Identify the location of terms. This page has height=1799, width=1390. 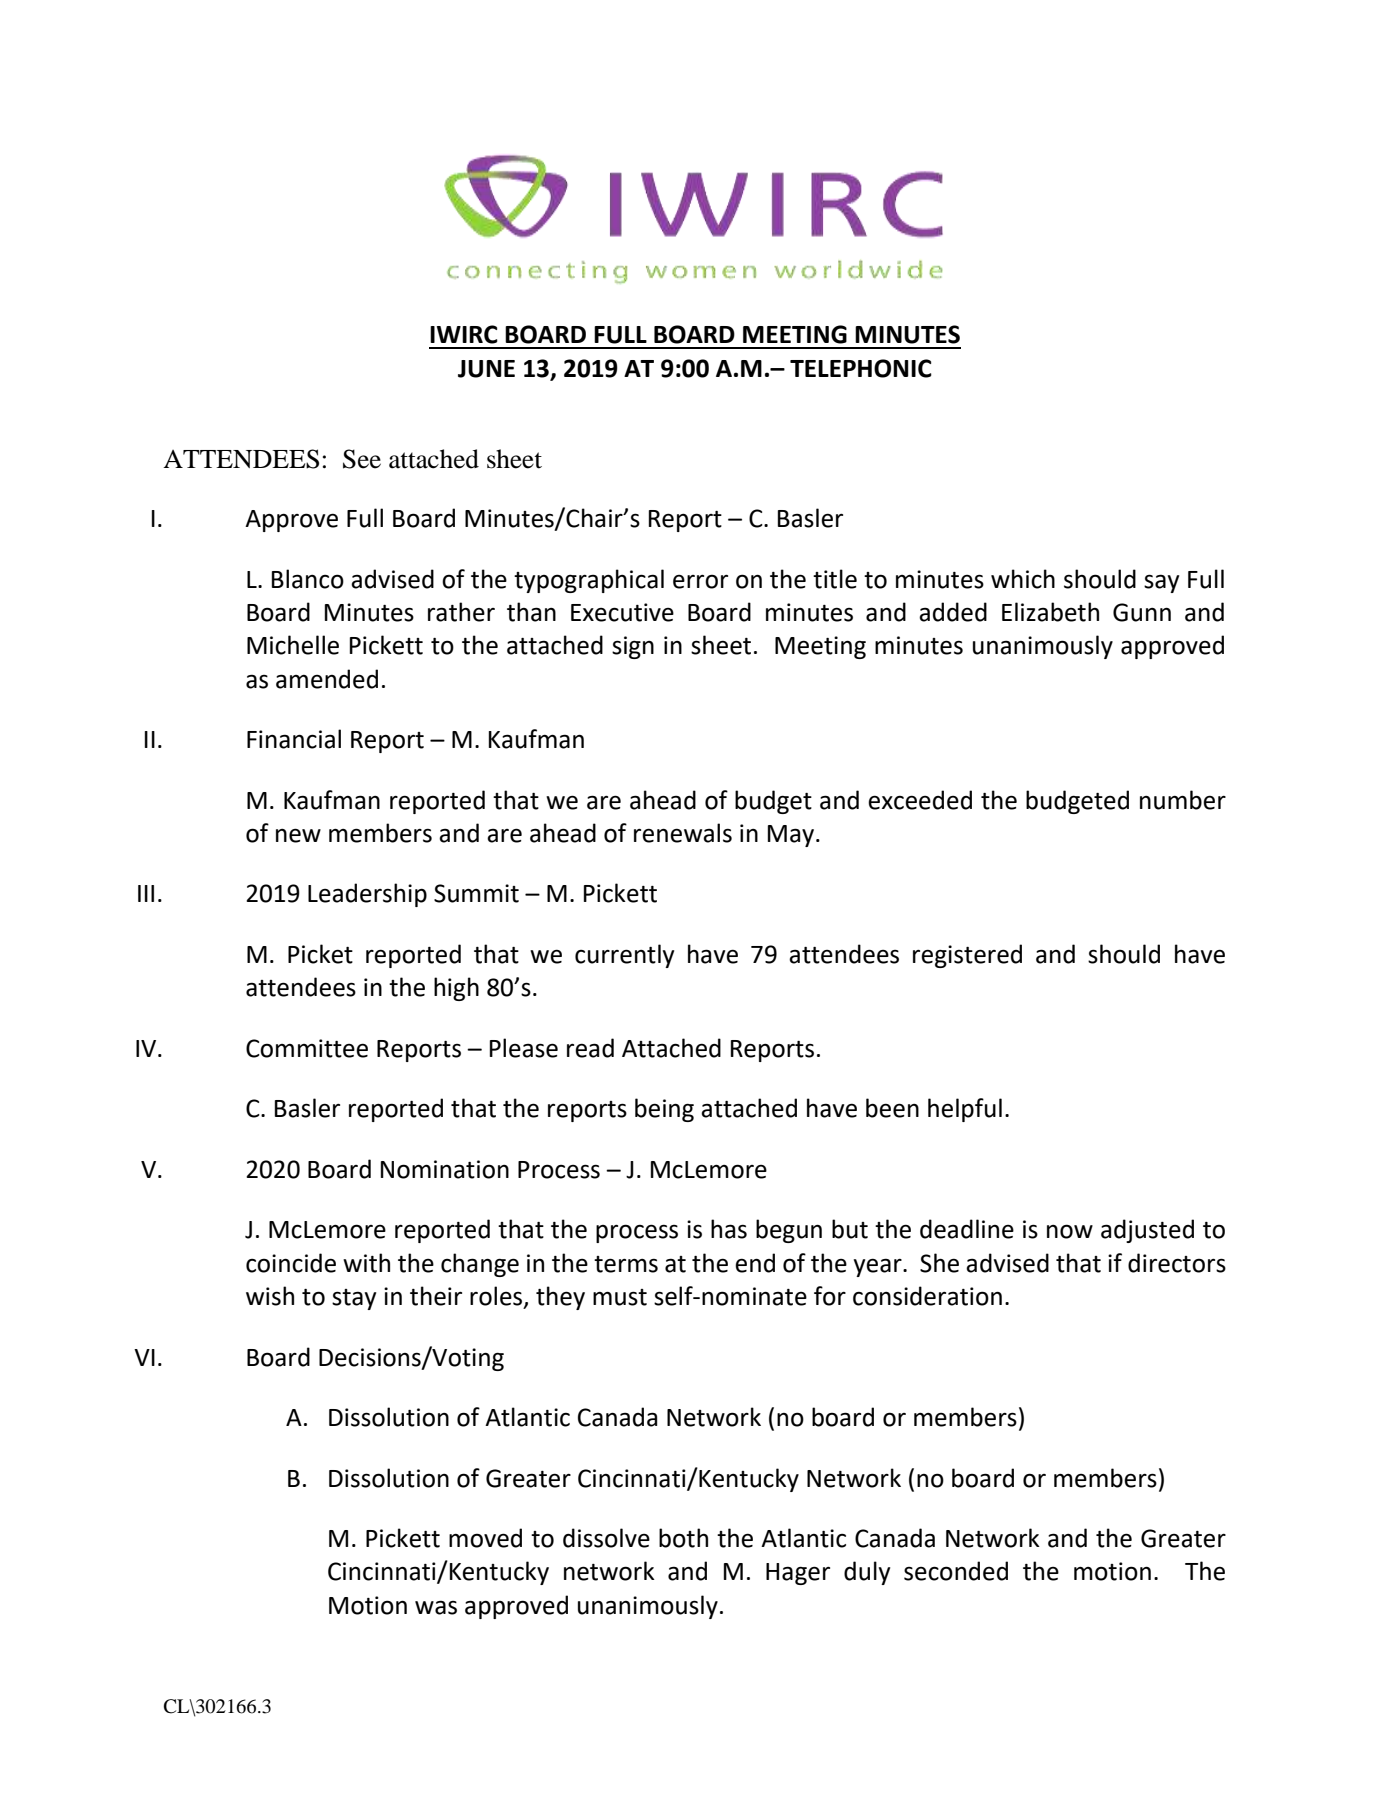
(626, 1264).
